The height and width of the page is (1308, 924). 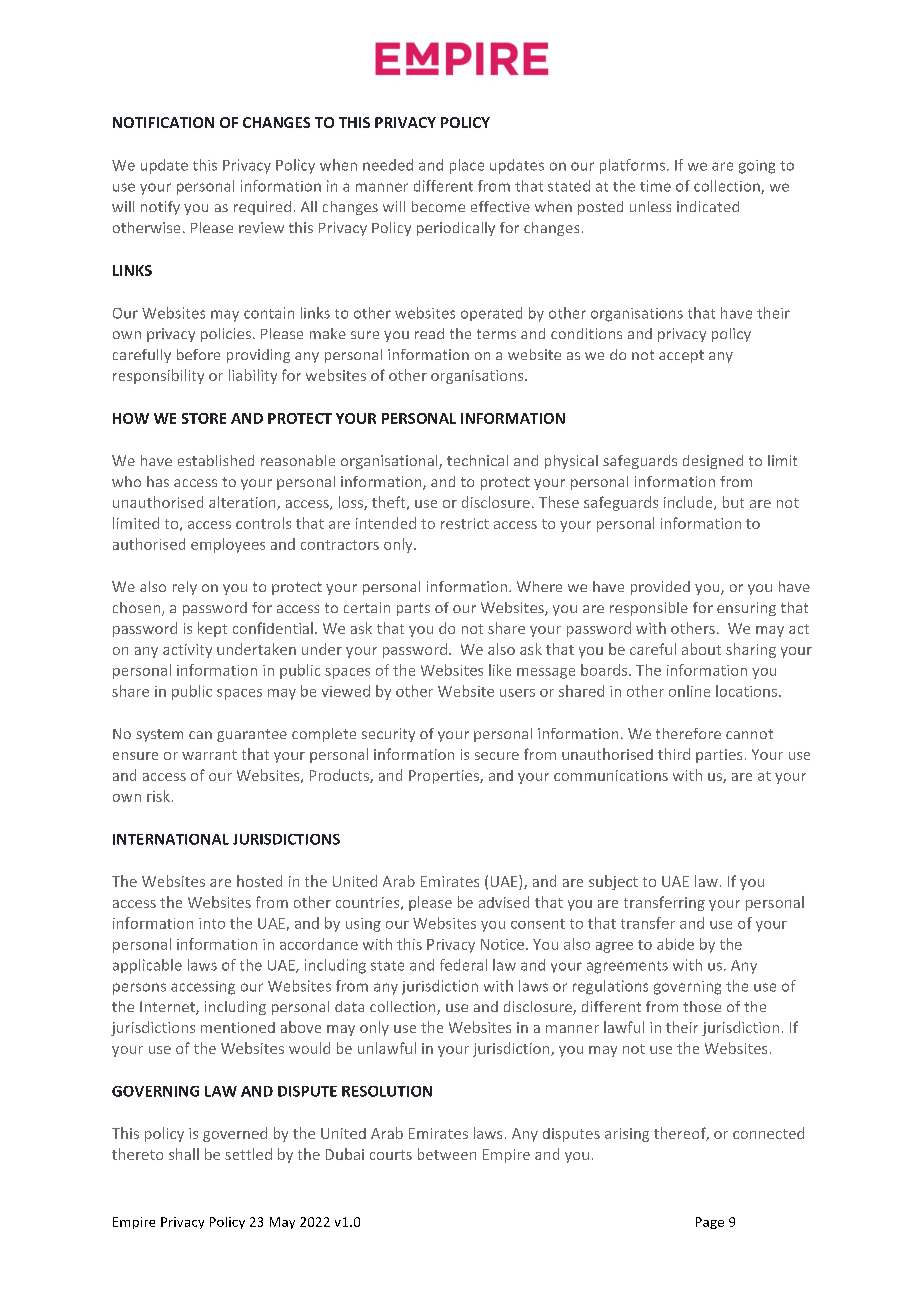 What do you see at coordinates (500, 670) in the page?
I see `like` at bounding box center [500, 670].
